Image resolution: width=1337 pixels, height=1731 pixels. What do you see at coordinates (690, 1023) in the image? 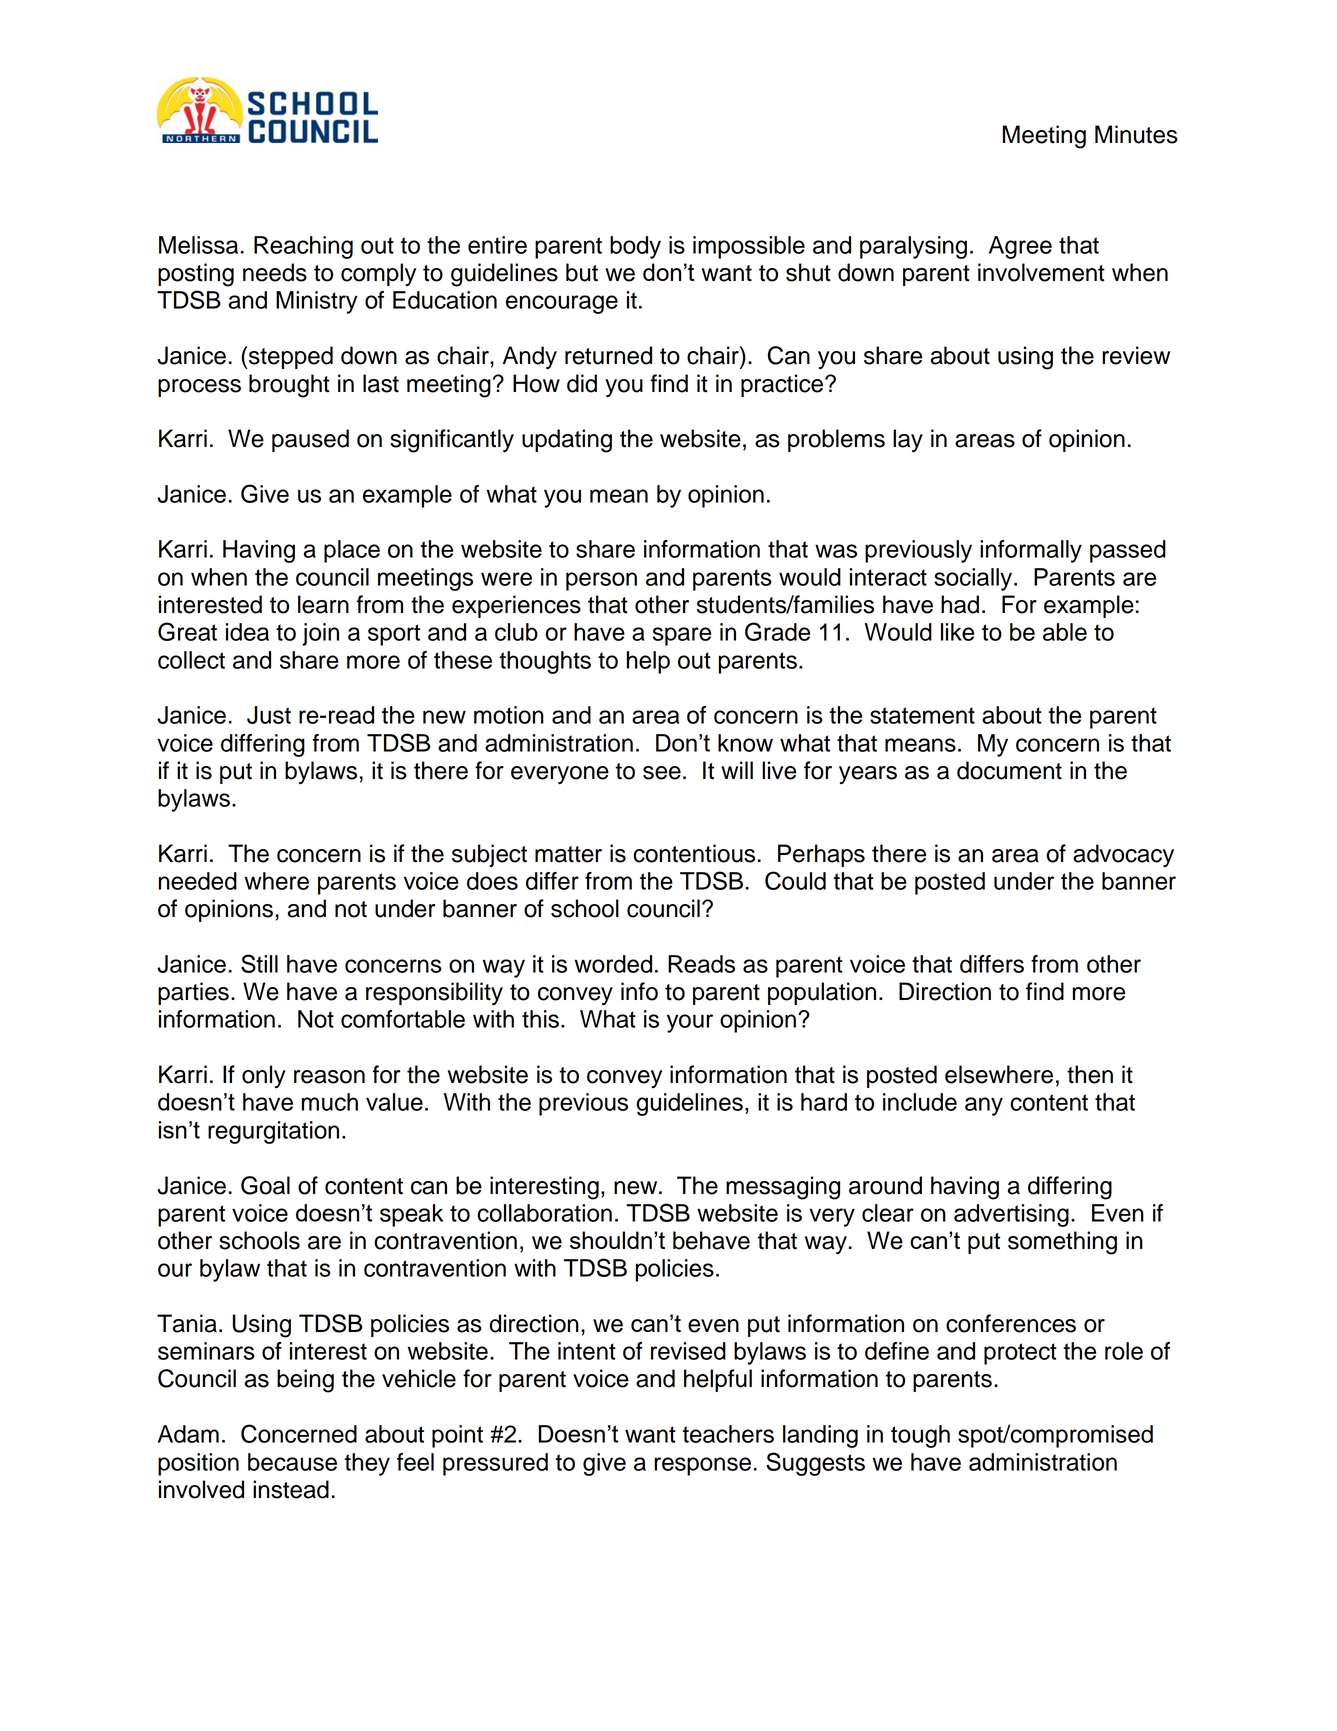
I see `your` at bounding box center [690, 1023].
